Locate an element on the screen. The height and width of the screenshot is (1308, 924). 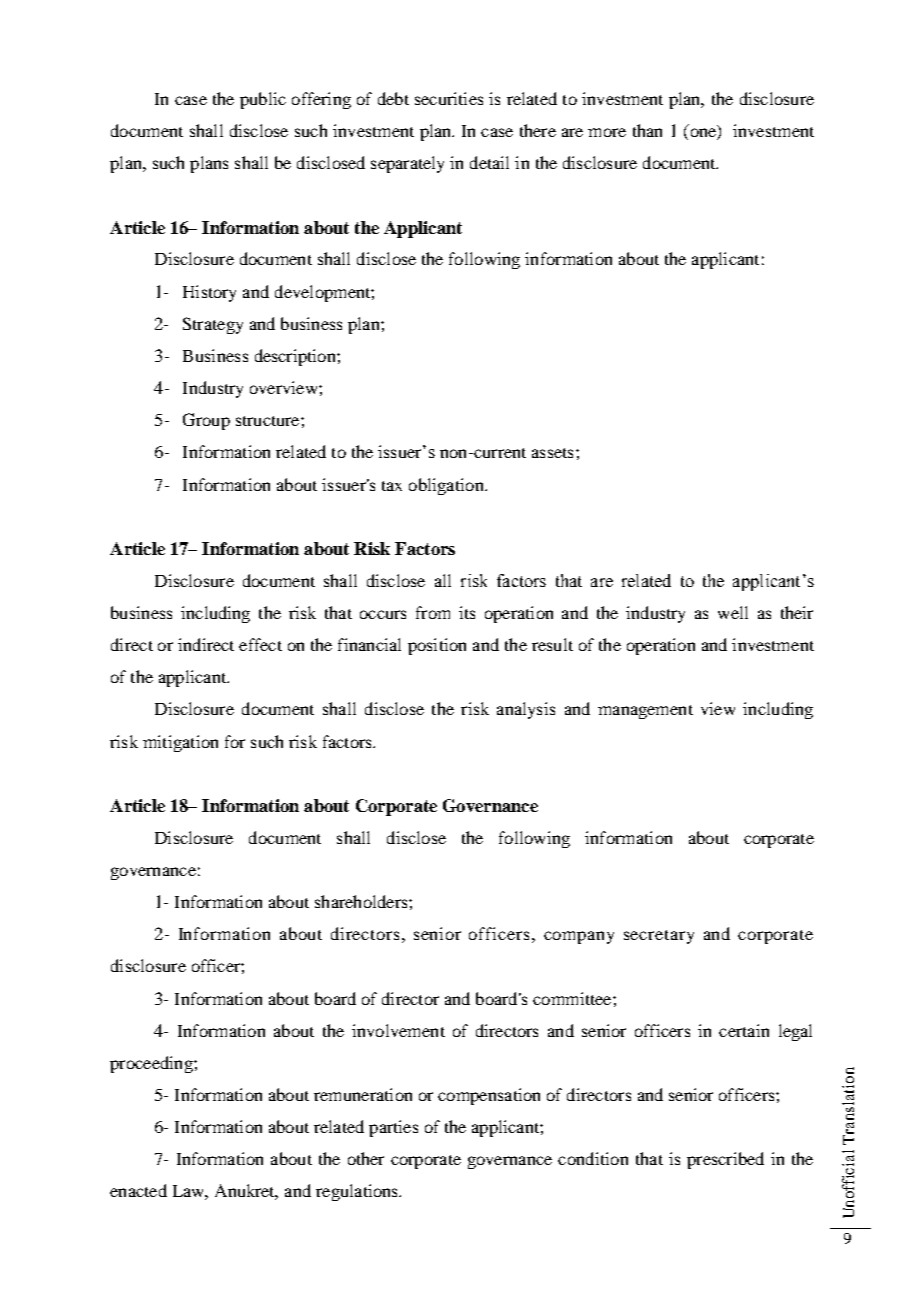
mitigation is located at coordinates (180, 743).
